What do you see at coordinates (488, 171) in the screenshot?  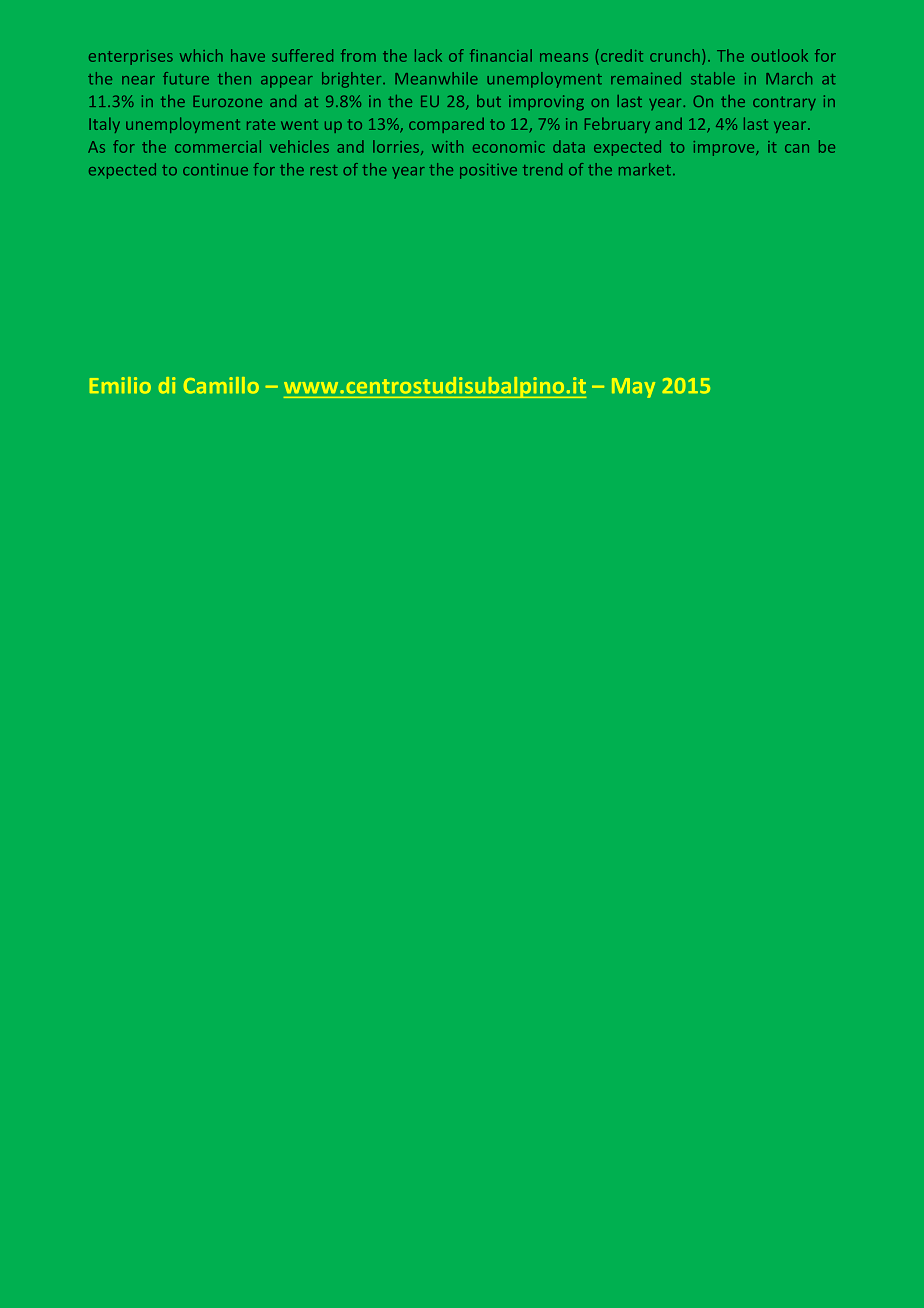 I see `positive` at bounding box center [488, 171].
